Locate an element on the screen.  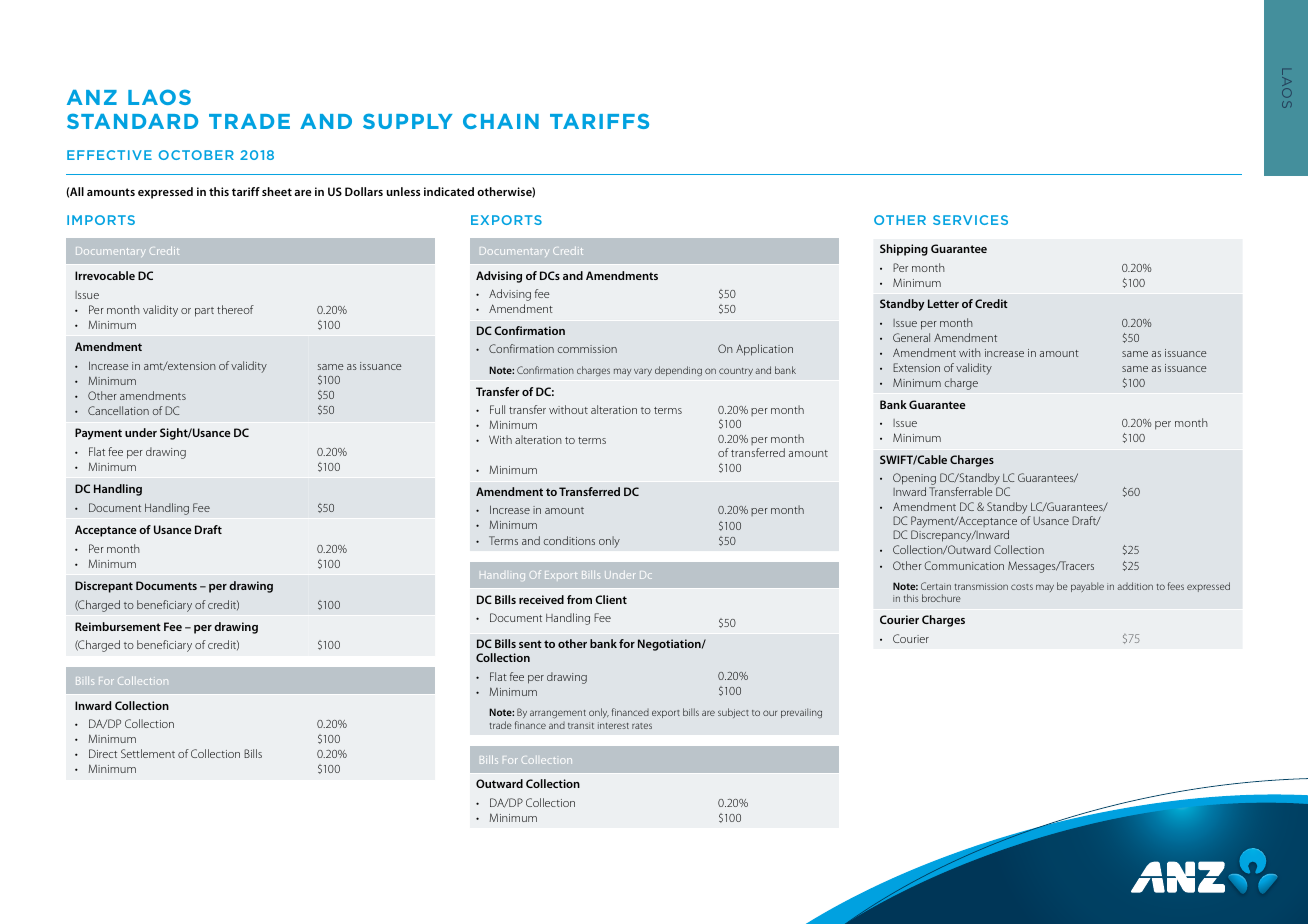
Opening is located at coordinates (914, 480).
